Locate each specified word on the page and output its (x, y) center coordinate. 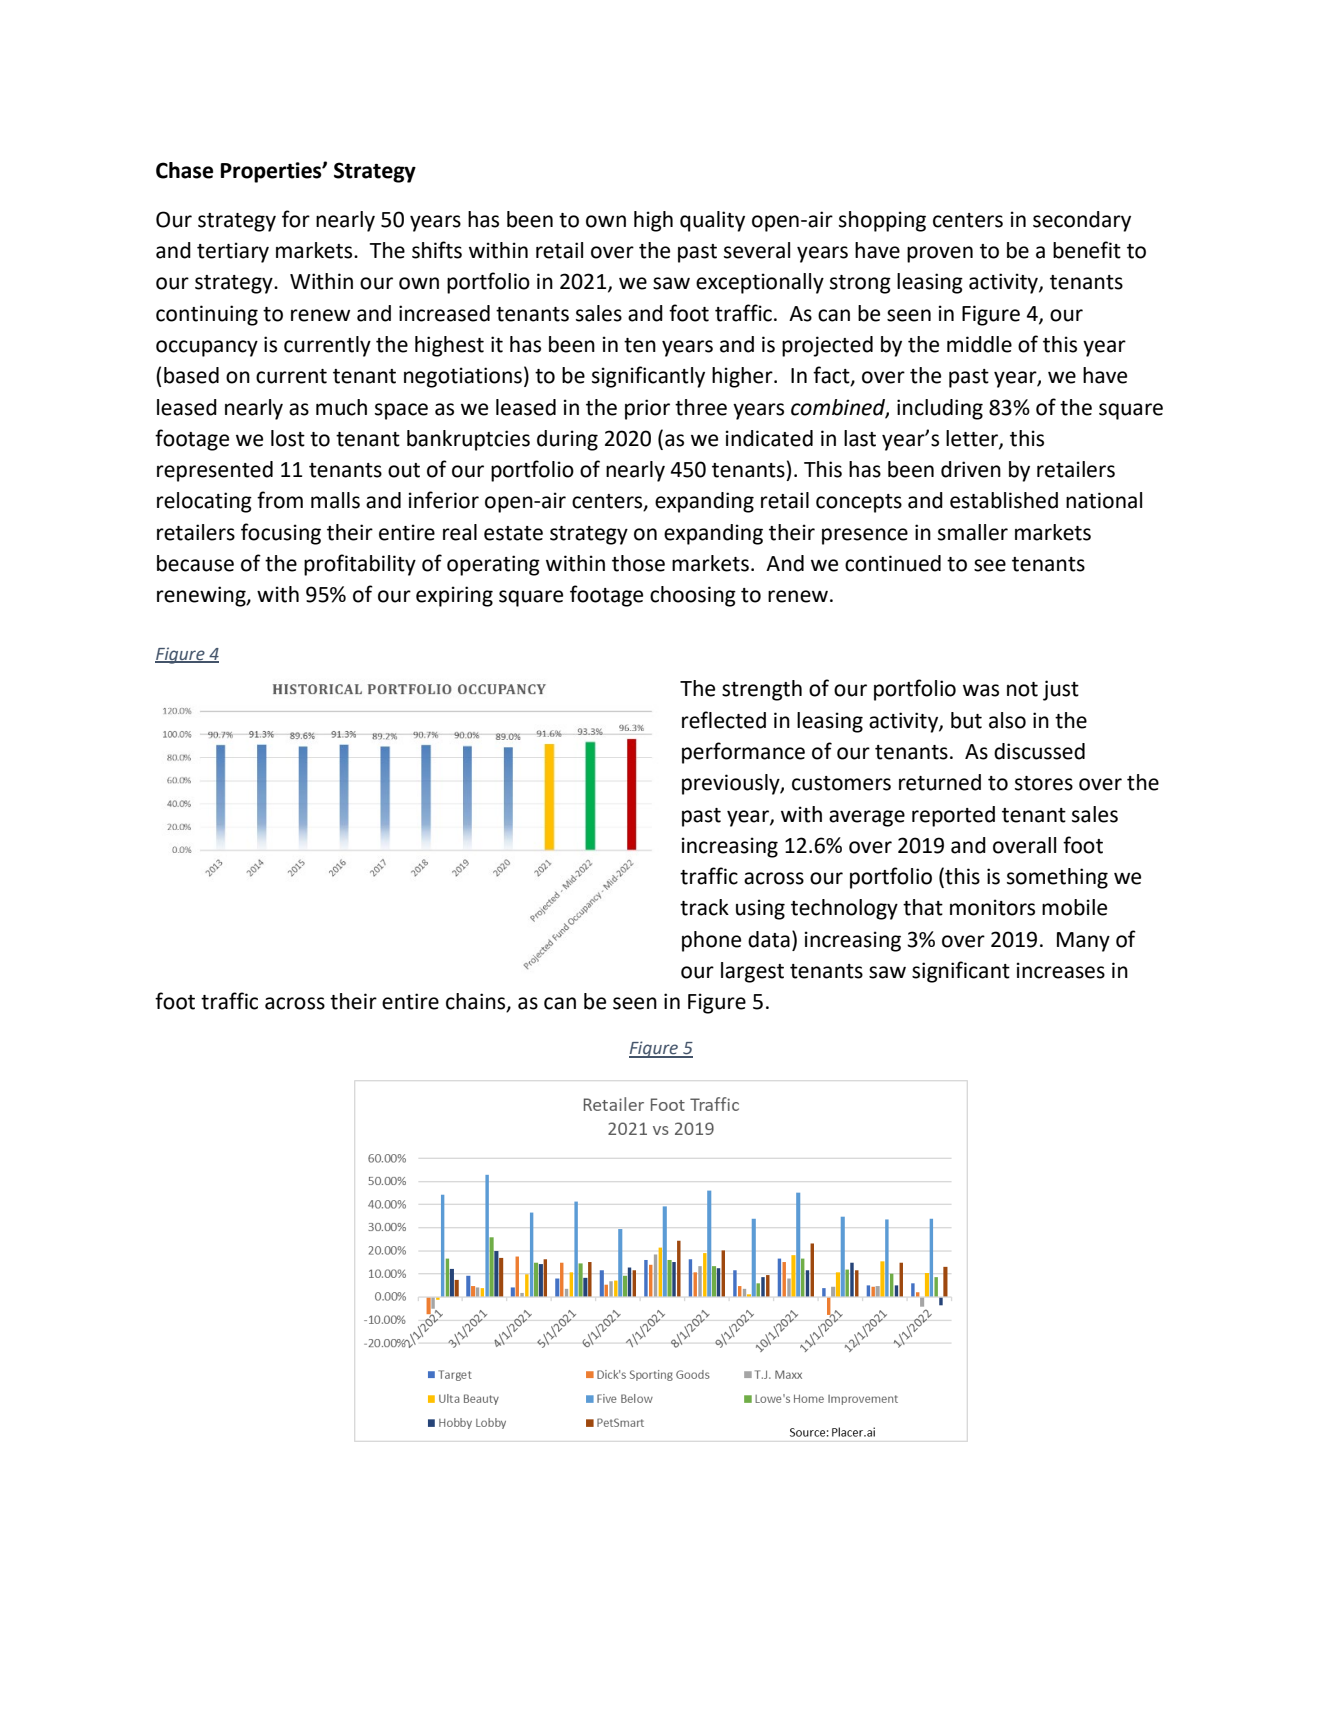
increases (1061, 970)
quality (712, 221)
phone (711, 941)
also (1007, 720)
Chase (184, 170)
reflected (724, 720)
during (567, 440)
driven (971, 469)
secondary (1082, 221)
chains (477, 1002)
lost (288, 438)
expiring (454, 596)
